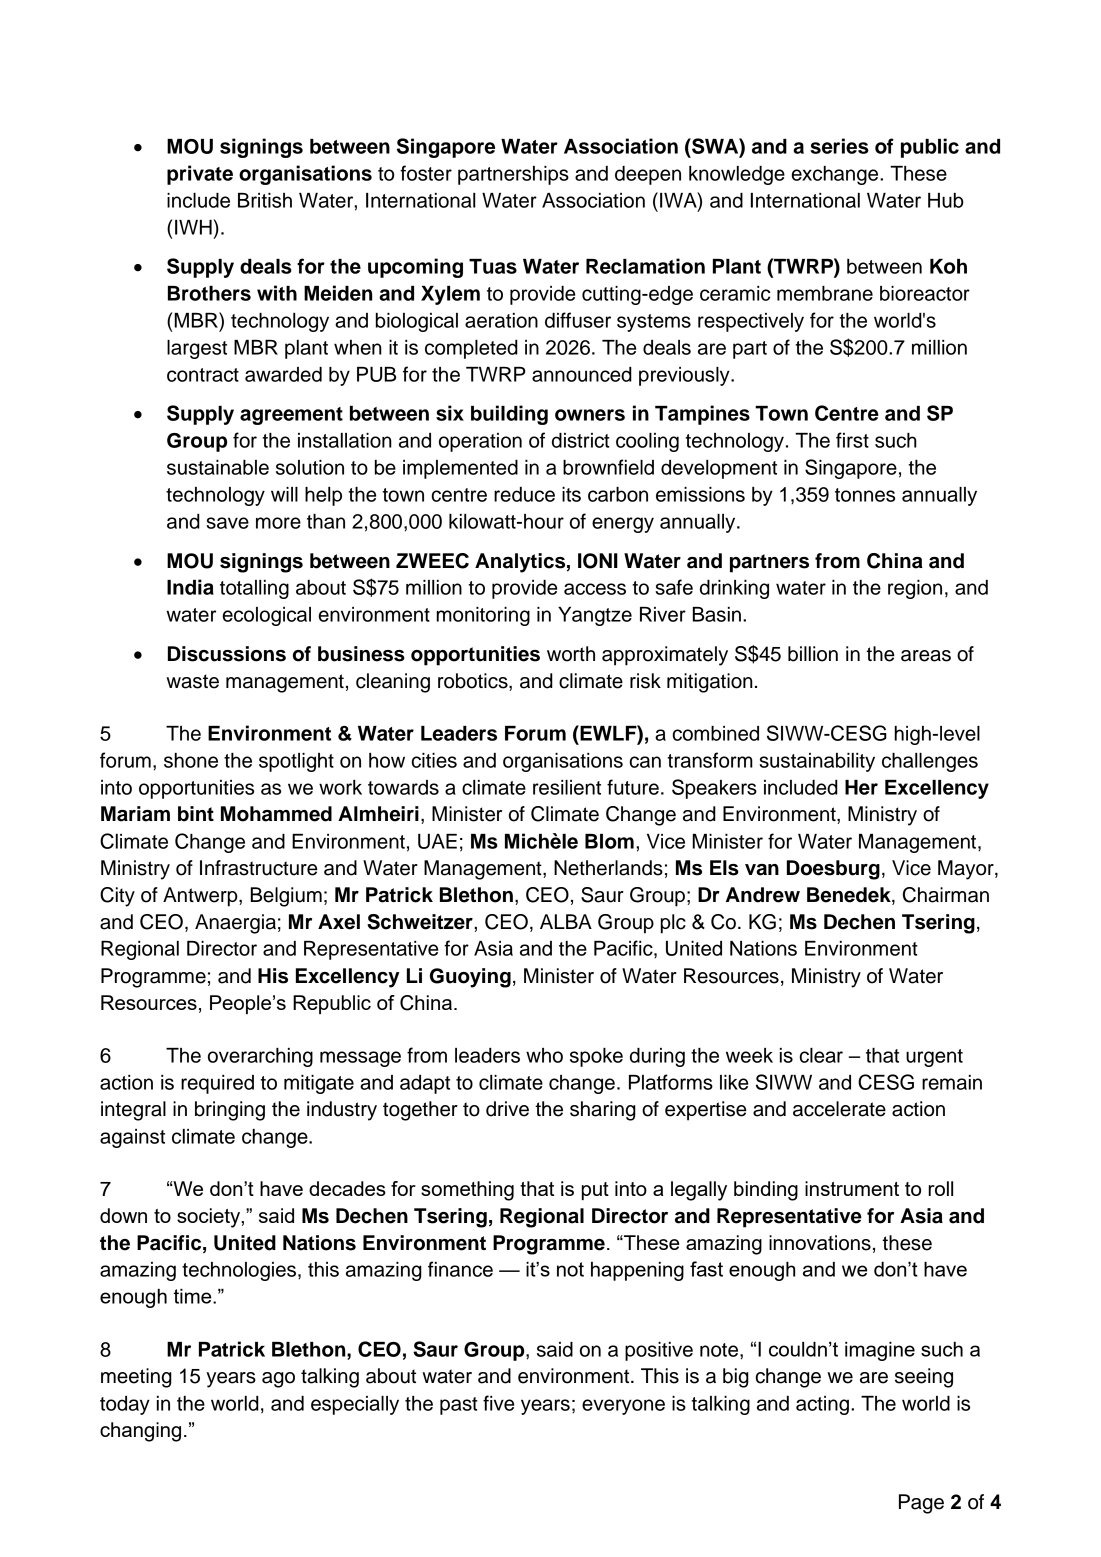  What do you see at coordinates (230, 1111) in the screenshot?
I see `bringing` at bounding box center [230, 1111].
